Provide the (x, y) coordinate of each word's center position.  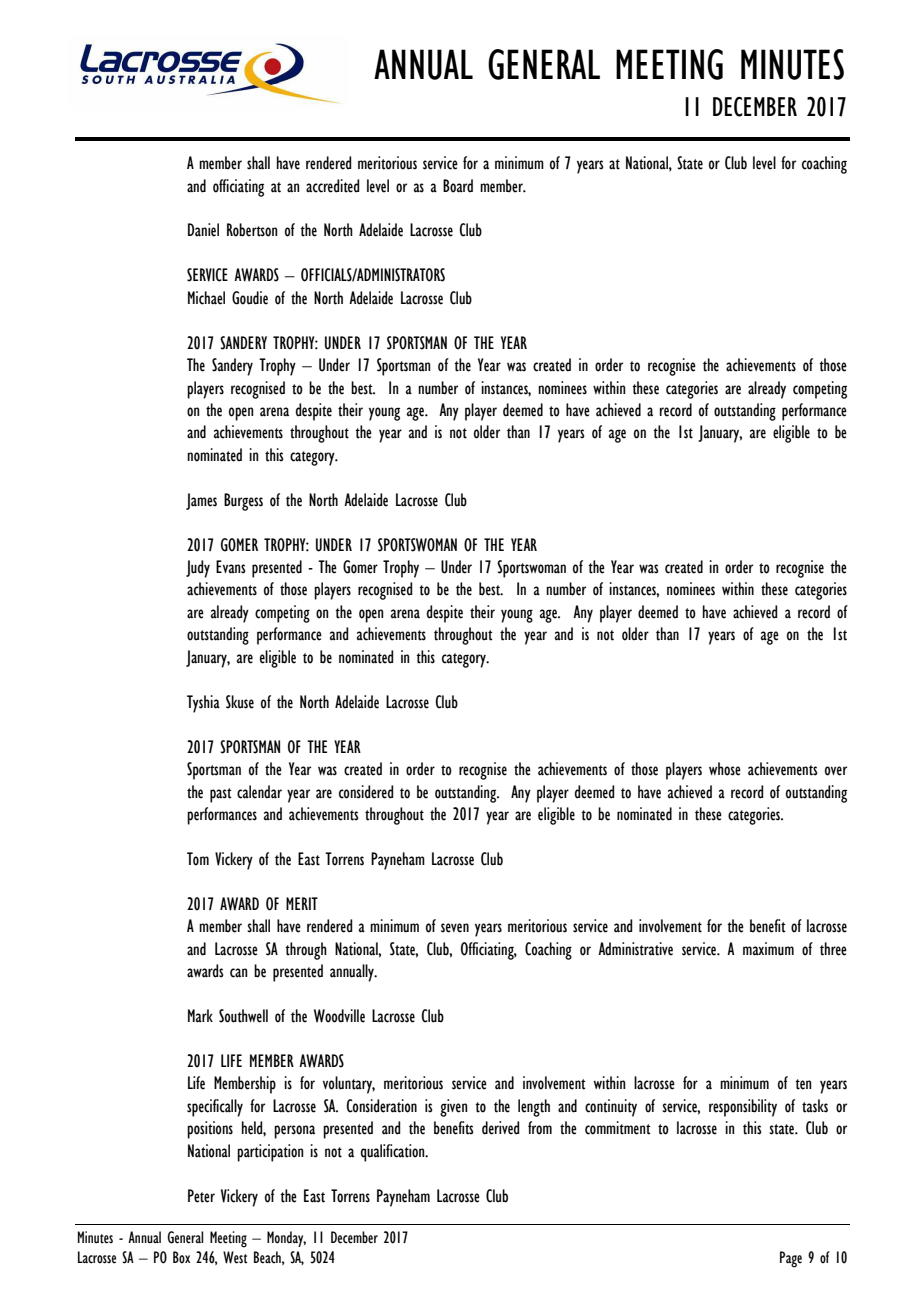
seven (455, 928)
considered (366, 792)
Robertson (252, 230)
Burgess (243, 502)
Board (458, 186)
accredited (333, 186)
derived (501, 1128)
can (239, 973)
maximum (768, 949)
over (836, 771)
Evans (231, 567)
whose (725, 769)
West (235, 1257)
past (220, 795)
